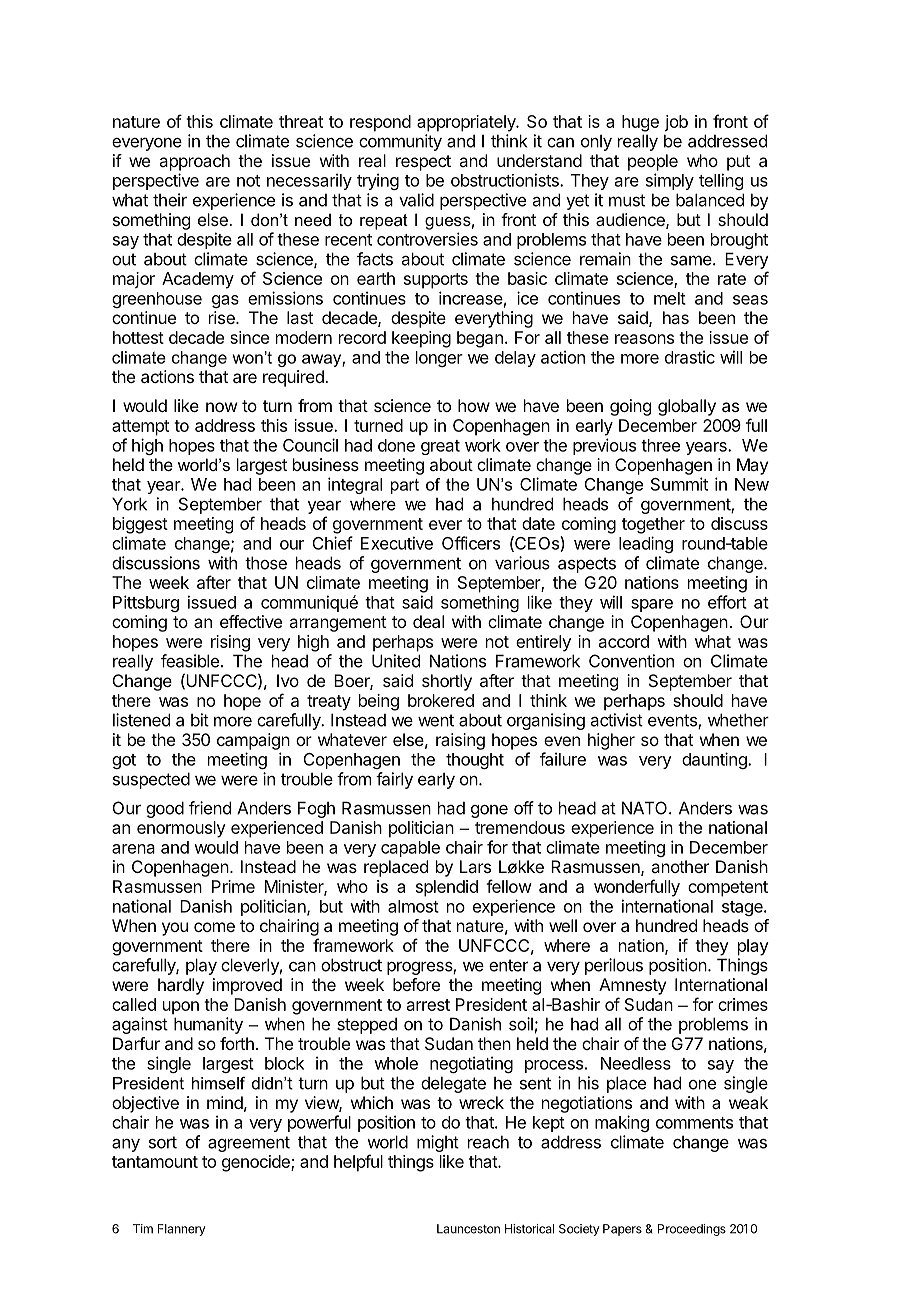 The width and height of the image is (924, 1307). What do you see at coordinates (474, 405) in the image?
I see `how` at bounding box center [474, 405].
